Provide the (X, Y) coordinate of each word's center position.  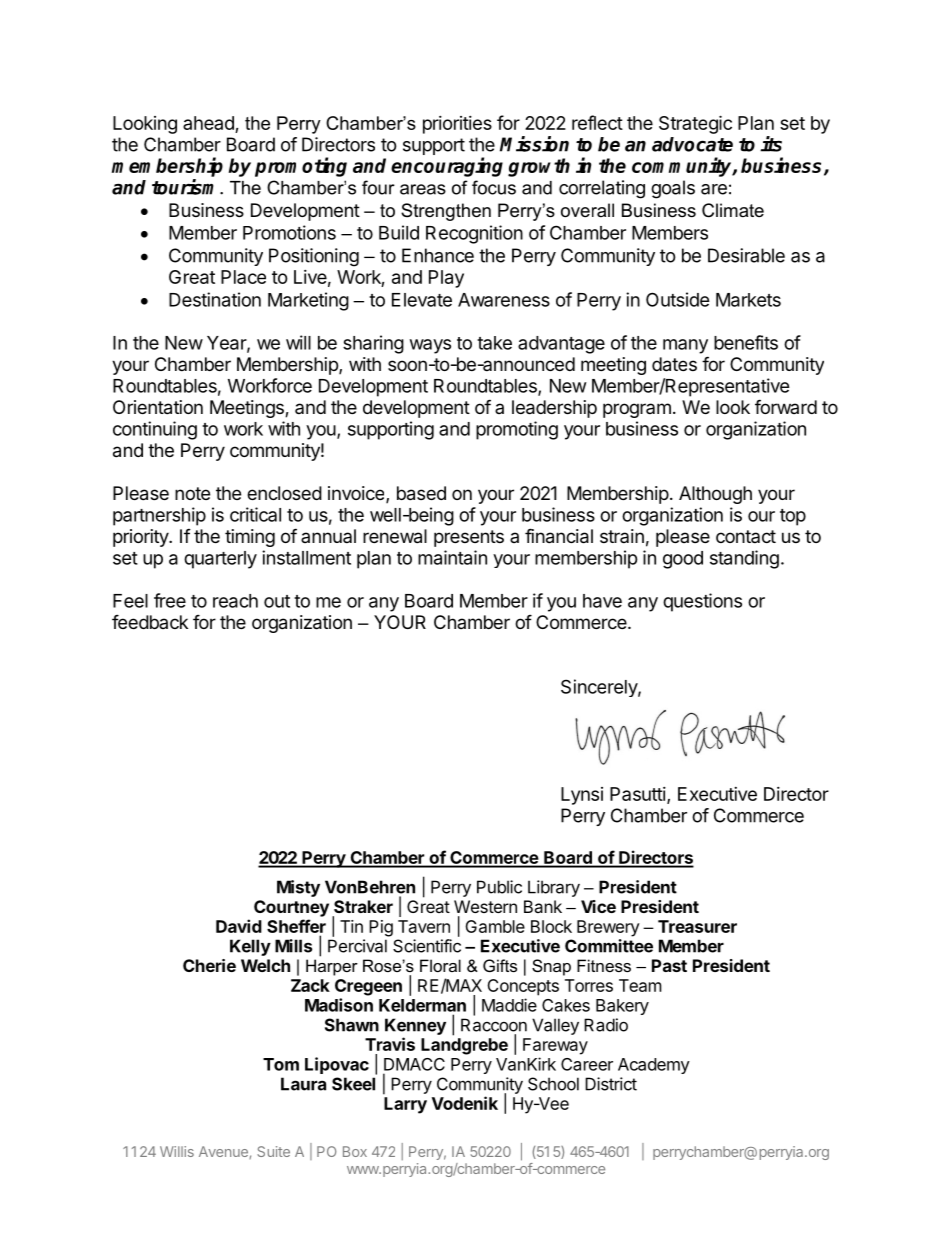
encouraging (447, 167)
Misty (298, 888)
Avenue (224, 1152)
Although (715, 495)
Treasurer (697, 926)
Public (499, 887)
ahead (208, 123)
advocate (692, 144)
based (421, 493)
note (192, 493)
